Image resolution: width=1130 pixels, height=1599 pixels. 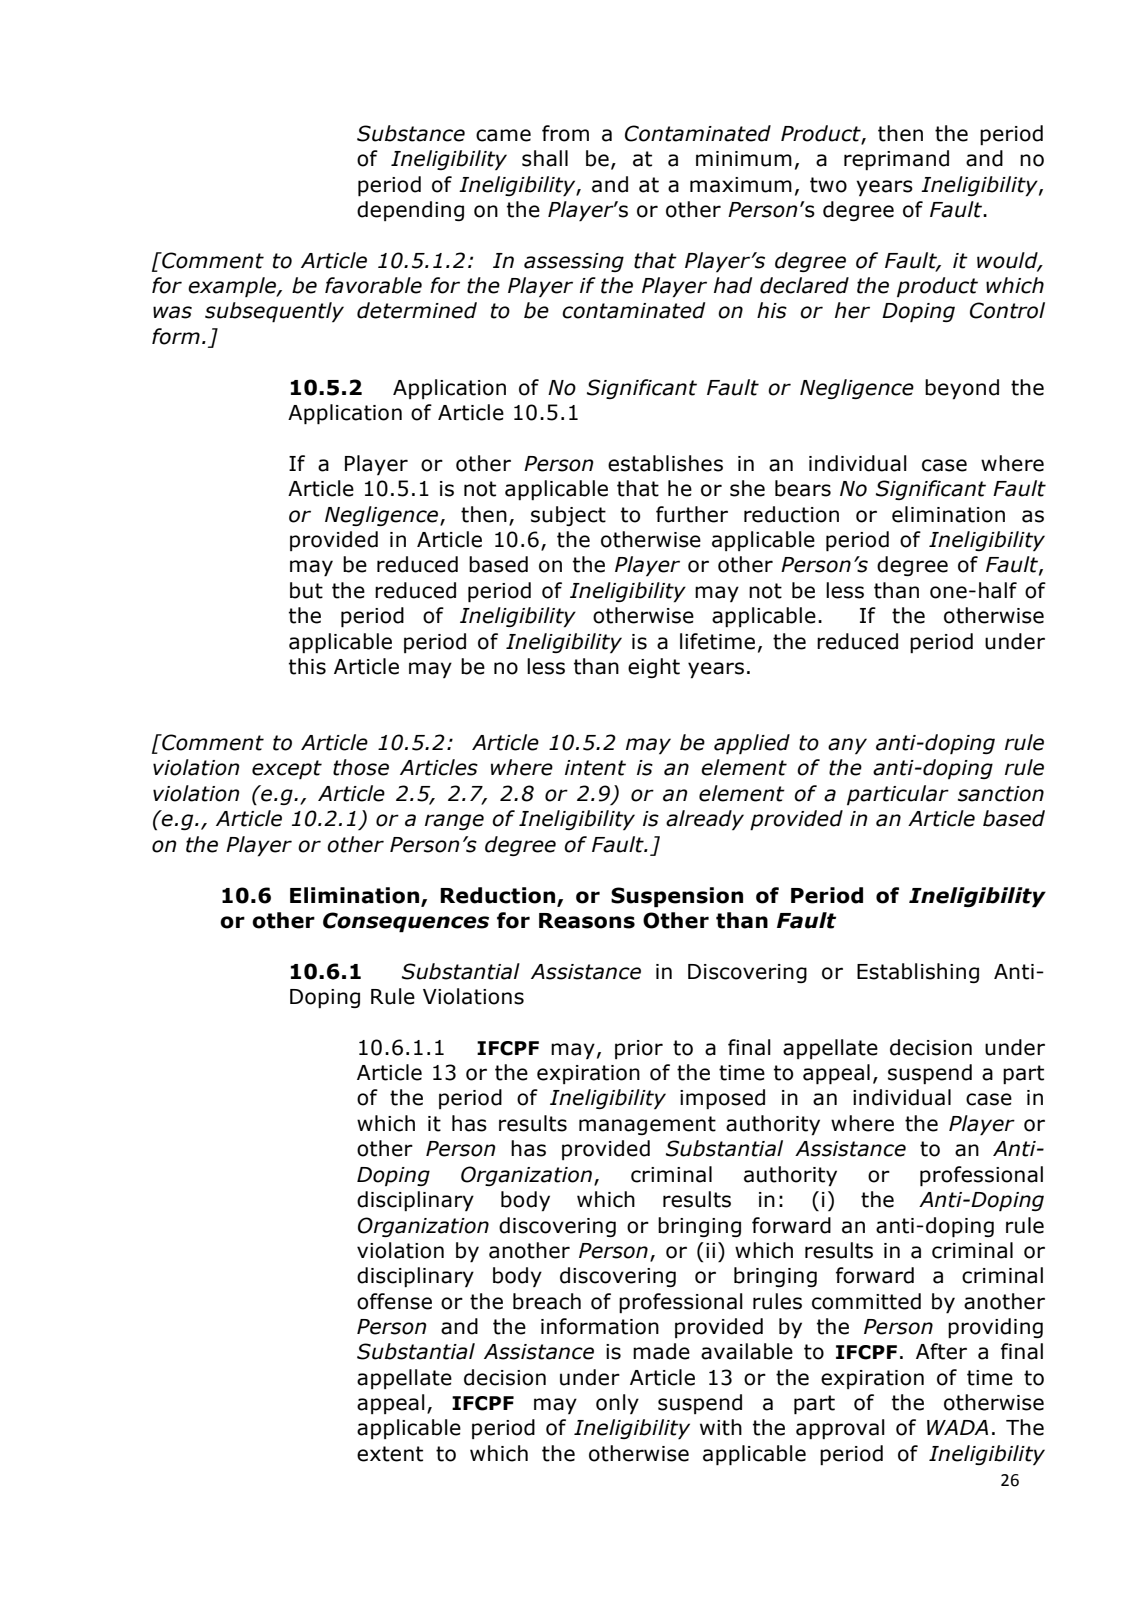 What do you see at coordinates (639, 1049) in the image?
I see `prior` at bounding box center [639, 1049].
